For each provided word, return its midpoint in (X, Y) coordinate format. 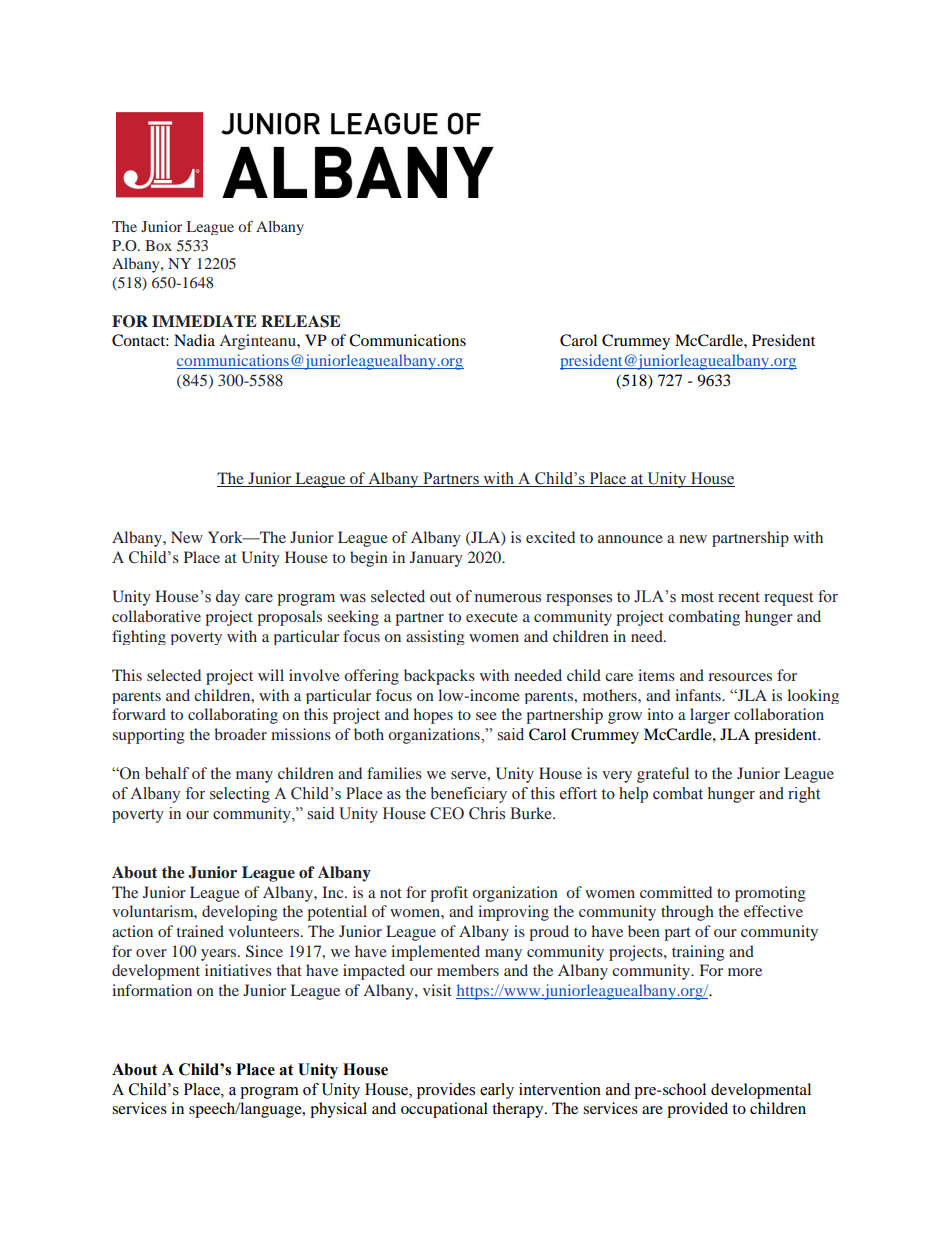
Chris (487, 813)
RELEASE (300, 321)
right (804, 795)
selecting (240, 795)
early (497, 1091)
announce (630, 539)
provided (697, 1110)
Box (158, 245)
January (436, 559)
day (228, 598)
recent (739, 597)
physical (338, 1110)
